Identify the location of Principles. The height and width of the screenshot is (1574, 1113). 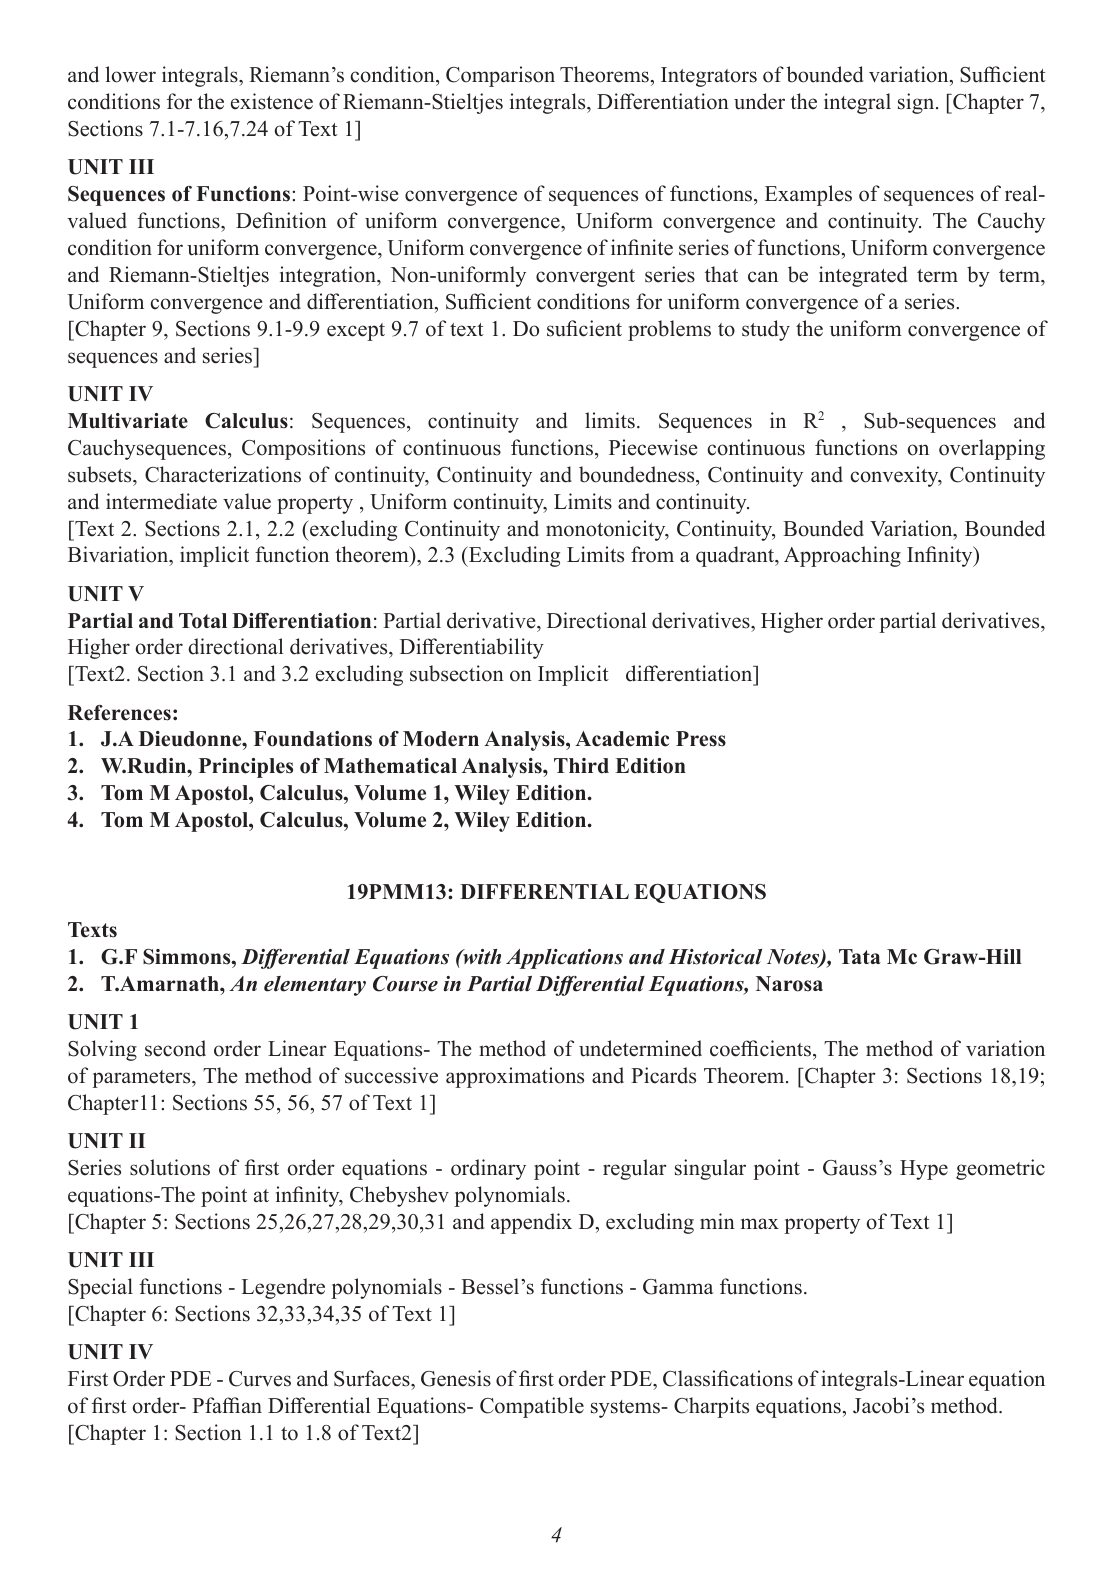
(246, 768).
